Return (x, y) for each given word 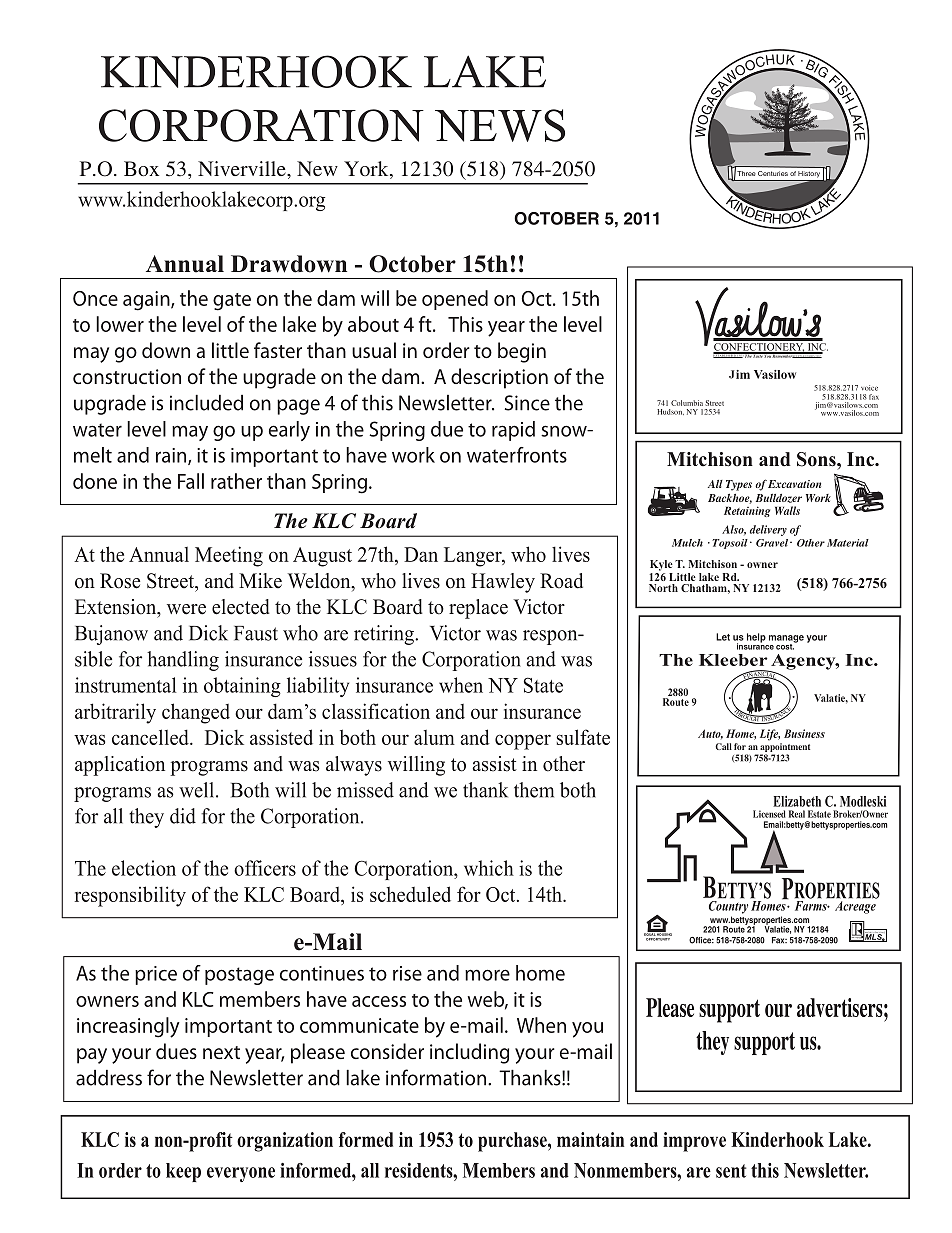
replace (478, 609)
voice (869, 388)
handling (183, 661)
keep (183, 1172)
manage (786, 640)
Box (141, 168)
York (367, 170)
